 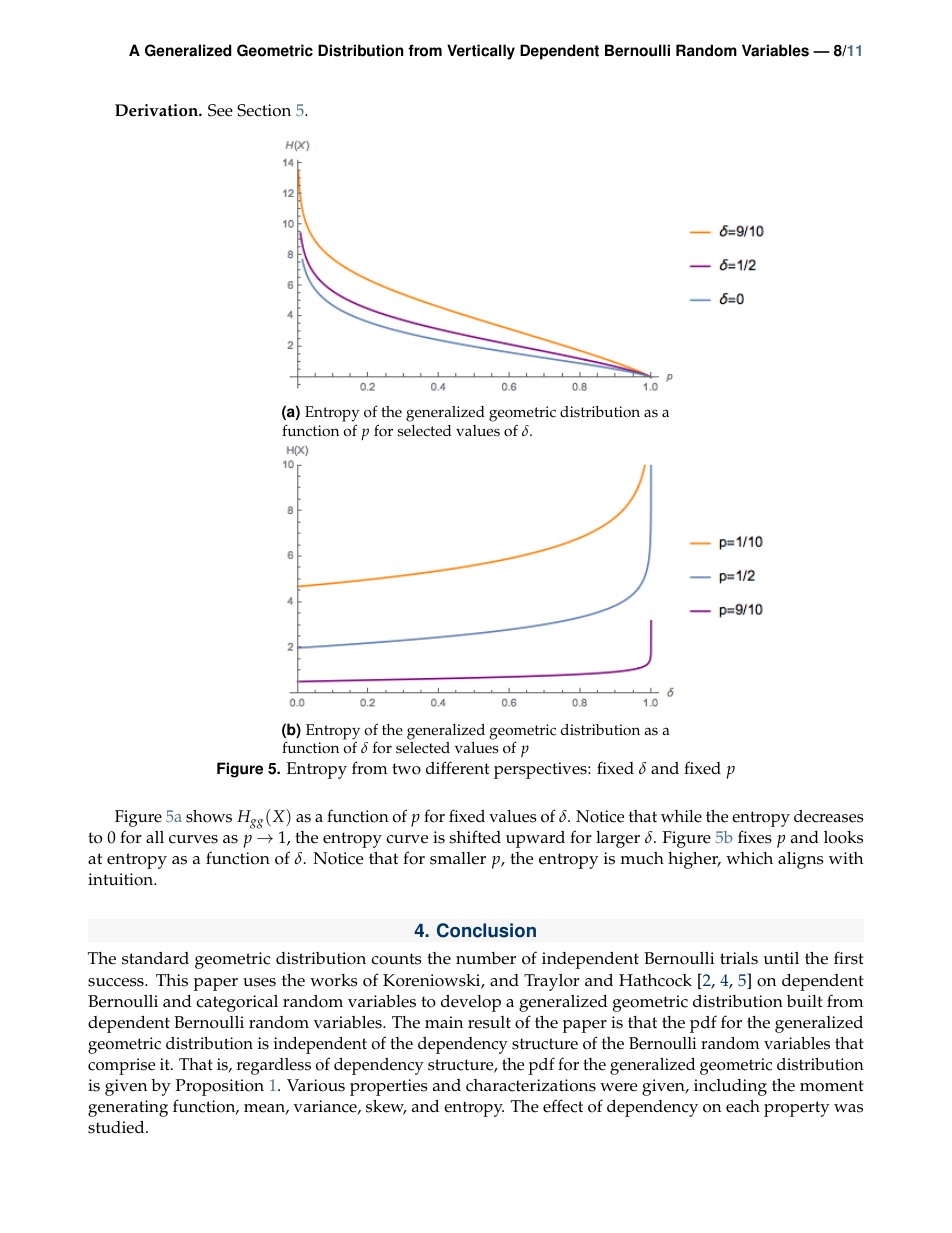 I want to click on Proposition, so click(x=220, y=1087).
